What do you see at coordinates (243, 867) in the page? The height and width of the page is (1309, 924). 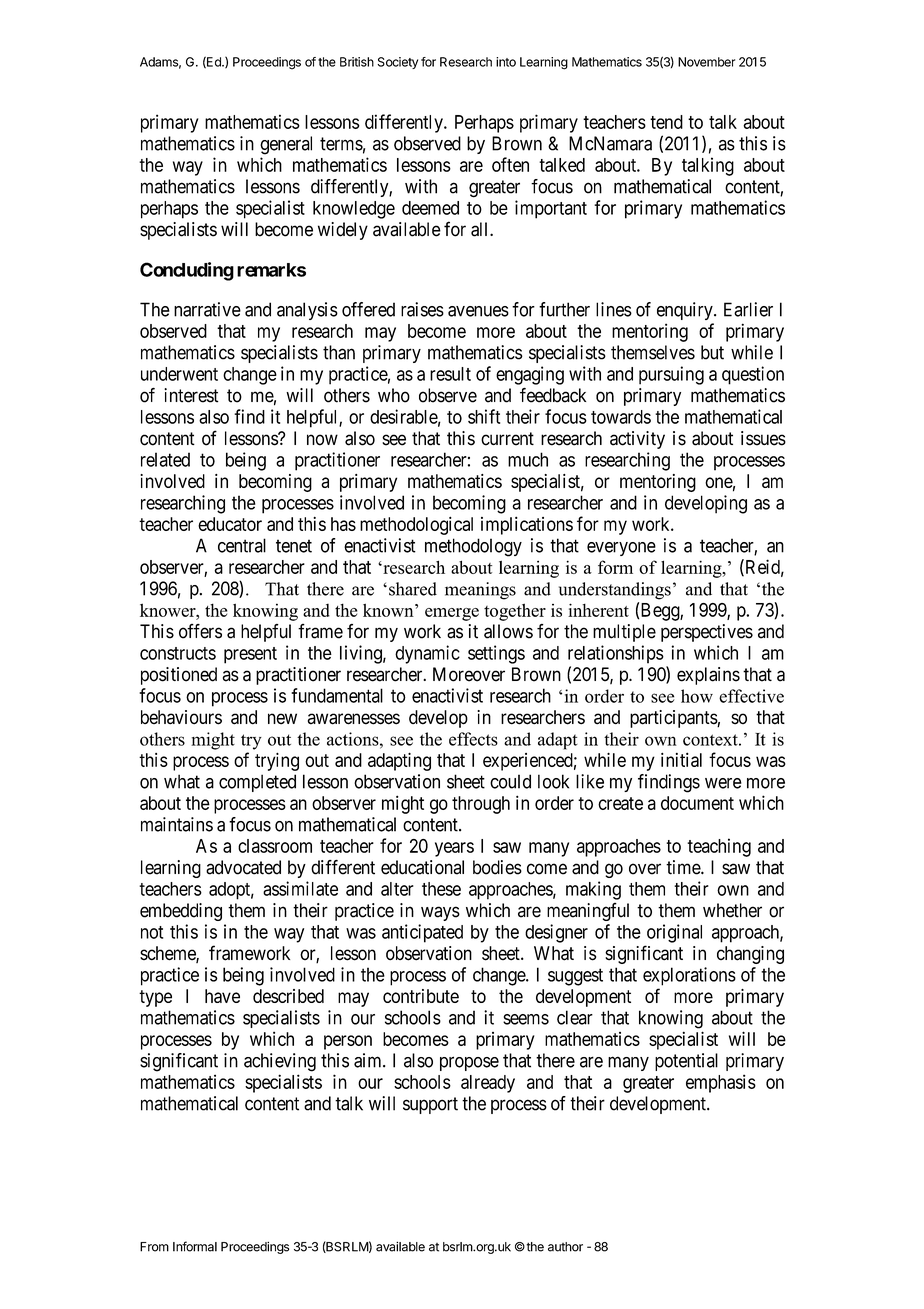 I see `advocated` at bounding box center [243, 867].
